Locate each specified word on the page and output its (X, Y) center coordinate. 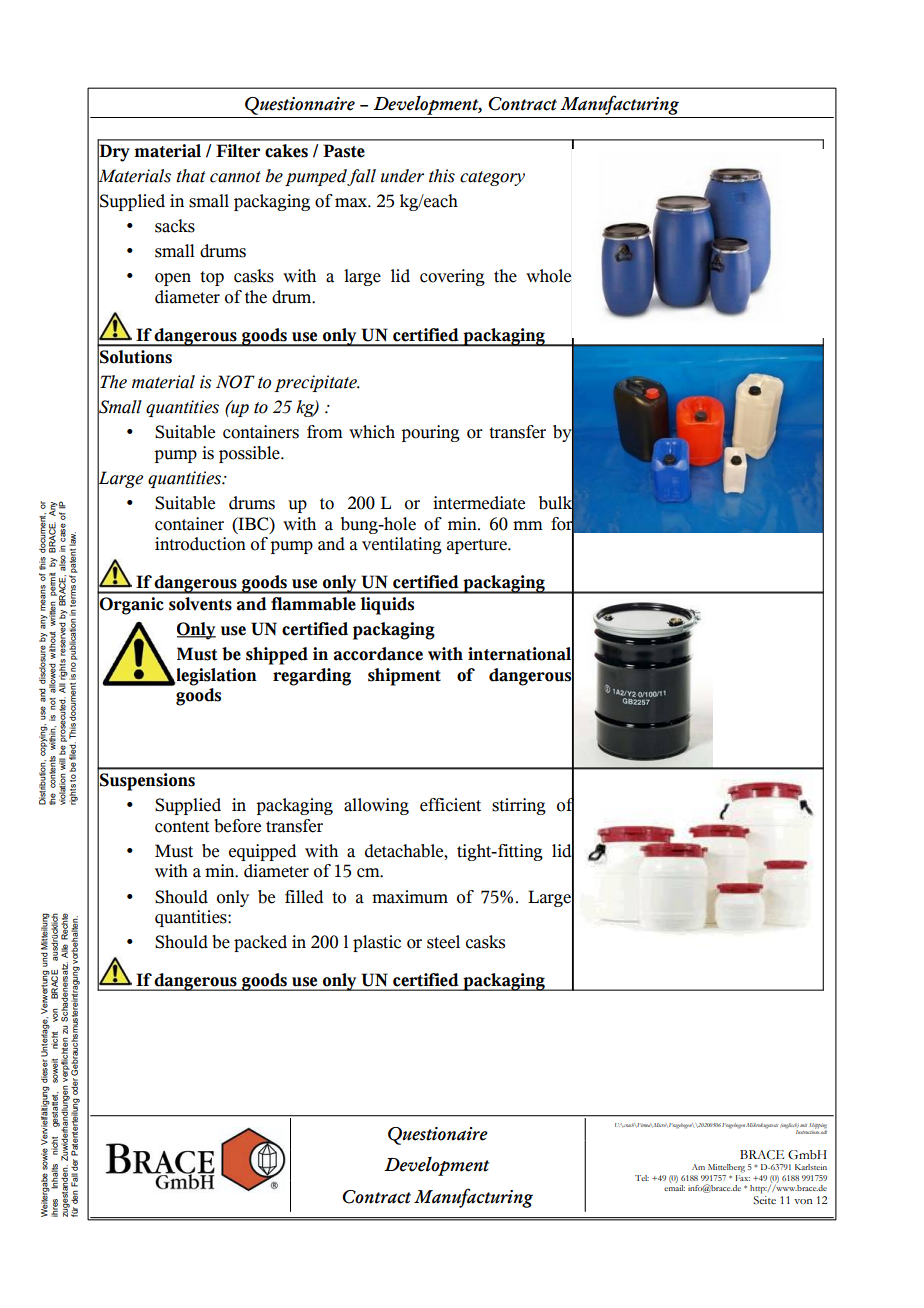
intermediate (479, 503)
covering (452, 277)
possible (250, 454)
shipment (404, 677)
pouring (430, 433)
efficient (450, 805)
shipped (277, 656)
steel (443, 942)
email (674, 1188)
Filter (238, 151)
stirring (519, 806)
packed (260, 943)
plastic (377, 943)
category (492, 178)
